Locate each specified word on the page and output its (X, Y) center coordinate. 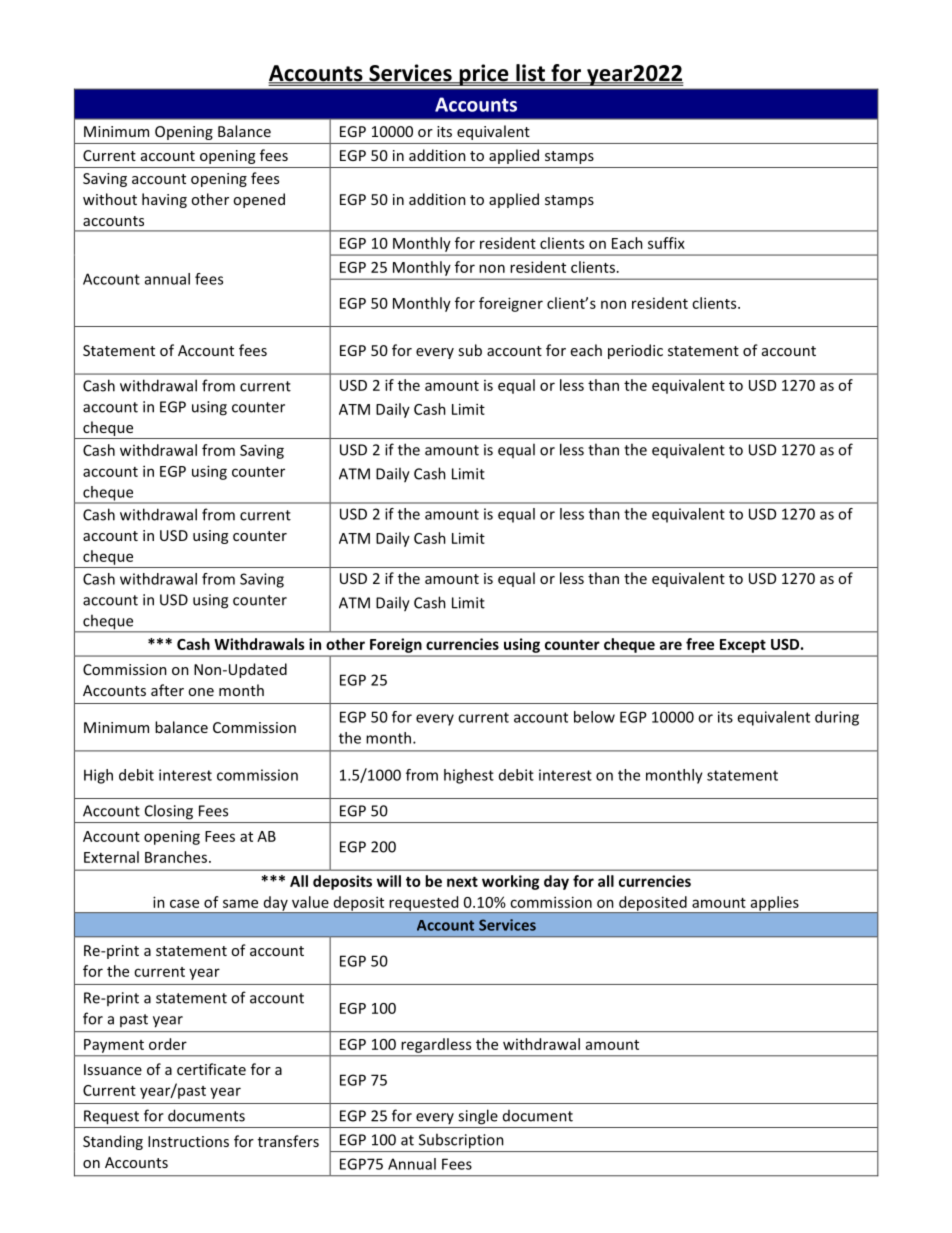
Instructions (188, 1141)
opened (259, 200)
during (837, 718)
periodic (635, 351)
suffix (666, 243)
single (478, 1117)
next (462, 881)
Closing (169, 812)
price (484, 75)
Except (743, 646)
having (164, 200)
